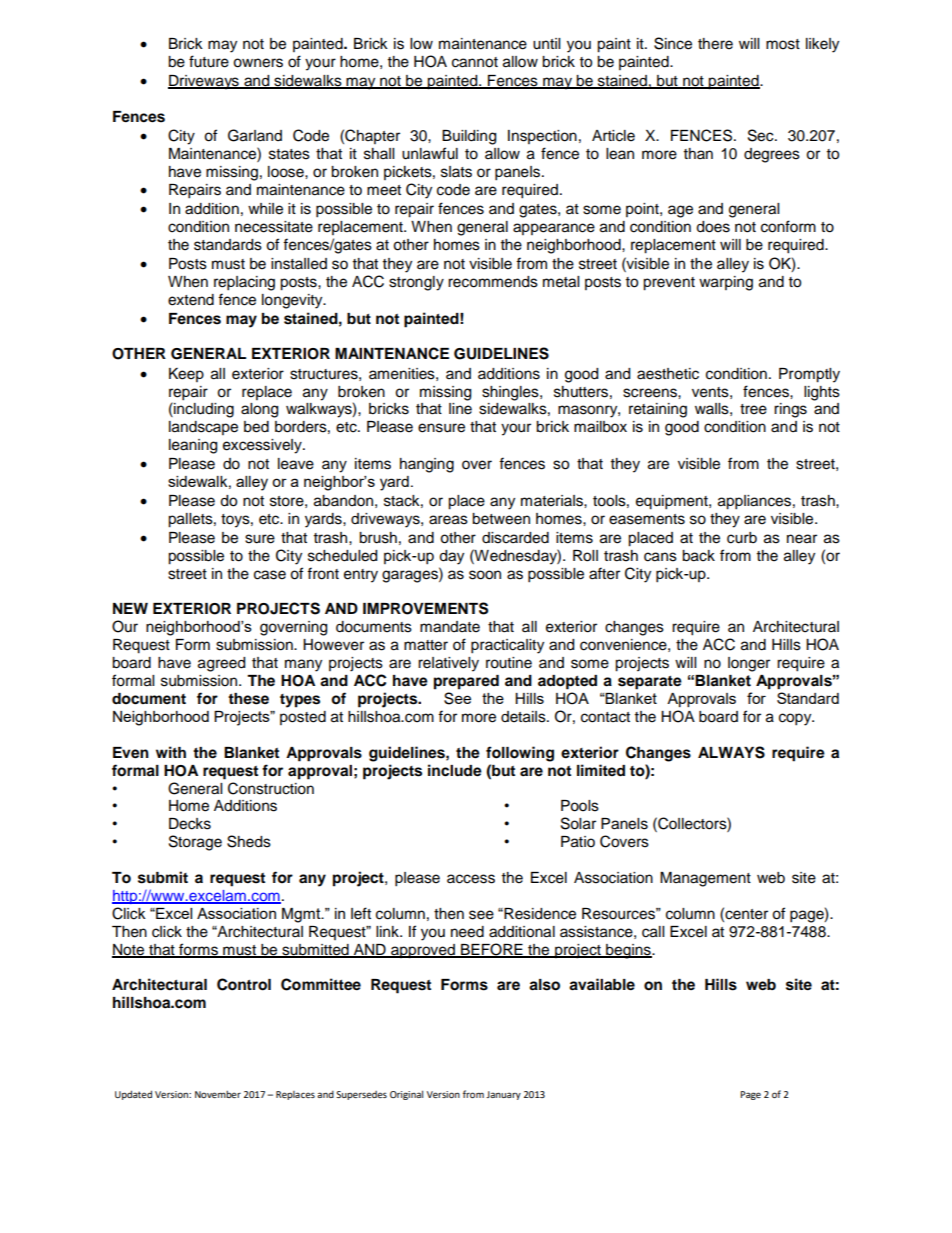 This screenshot has width=952, height=1233. Describe the element at coordinates (520, 754) in the screenshot. I see `following` at that location.
